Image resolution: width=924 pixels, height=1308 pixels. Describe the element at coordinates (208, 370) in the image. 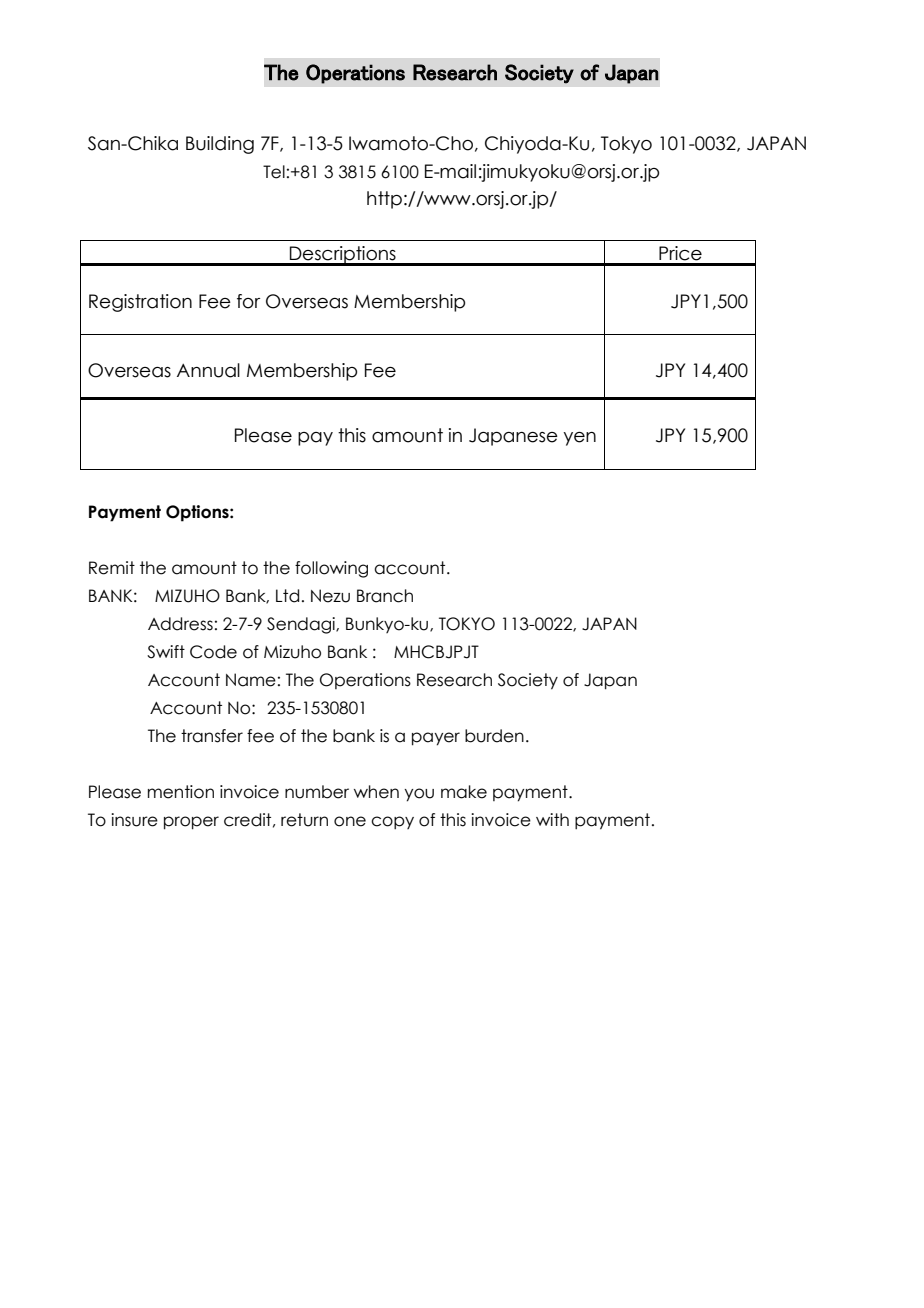

I see `Annual` at that location.
